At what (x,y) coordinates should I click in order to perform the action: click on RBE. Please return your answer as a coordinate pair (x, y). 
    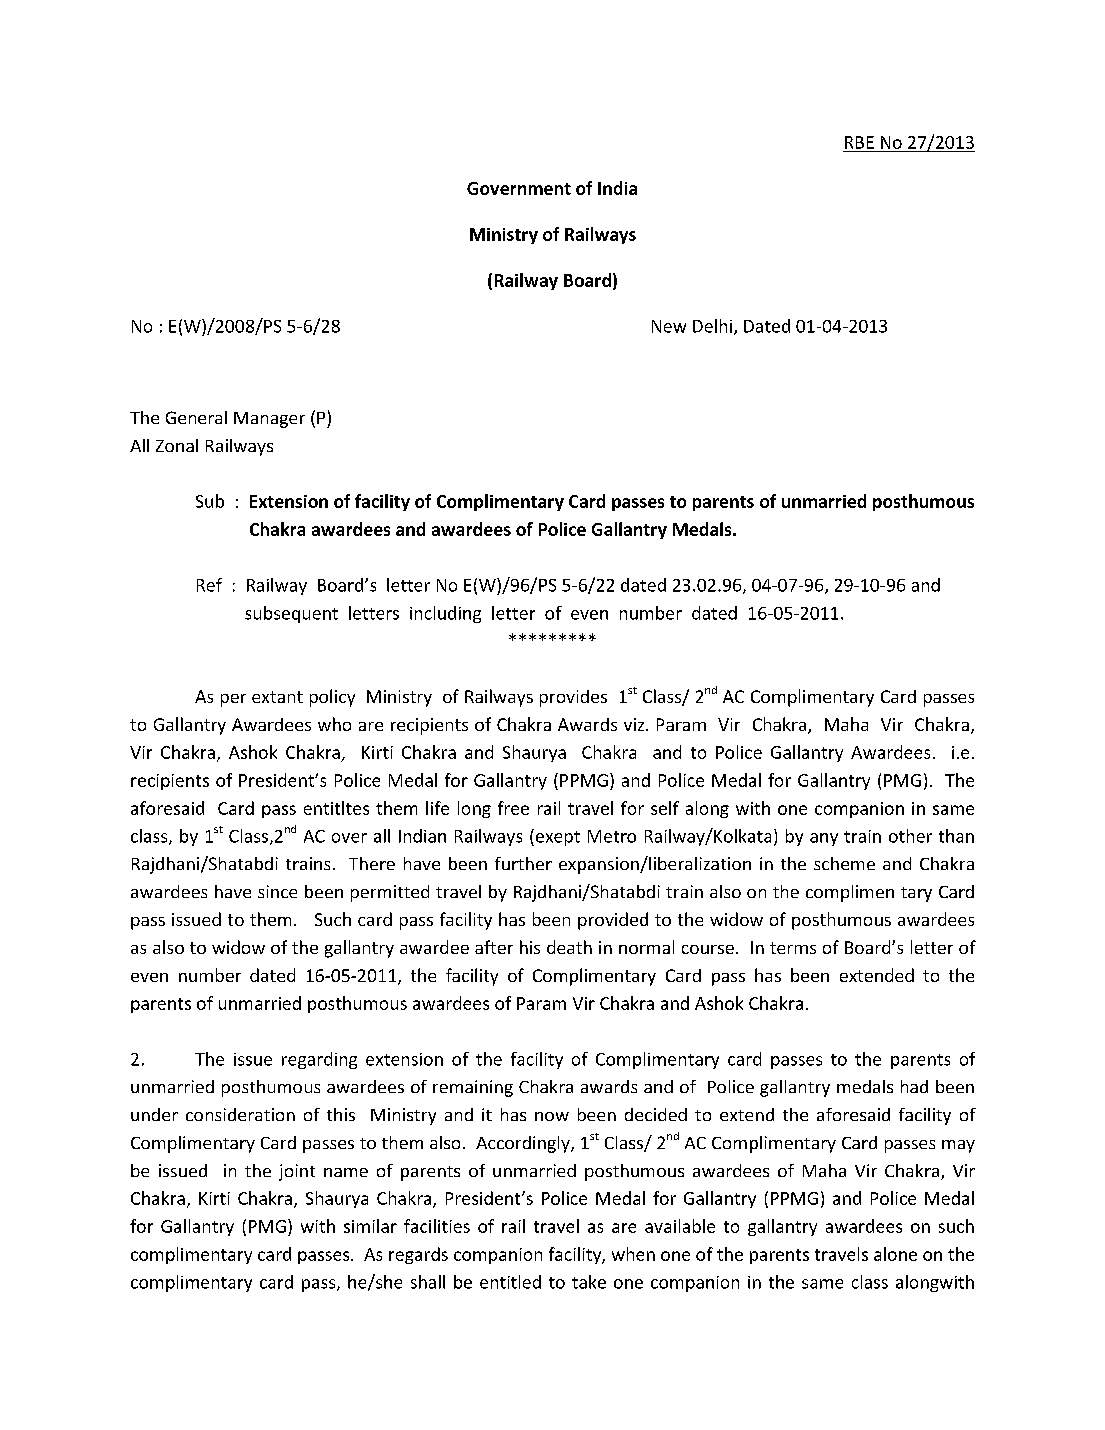
    Looking at the image, I should click on (859, 142).
